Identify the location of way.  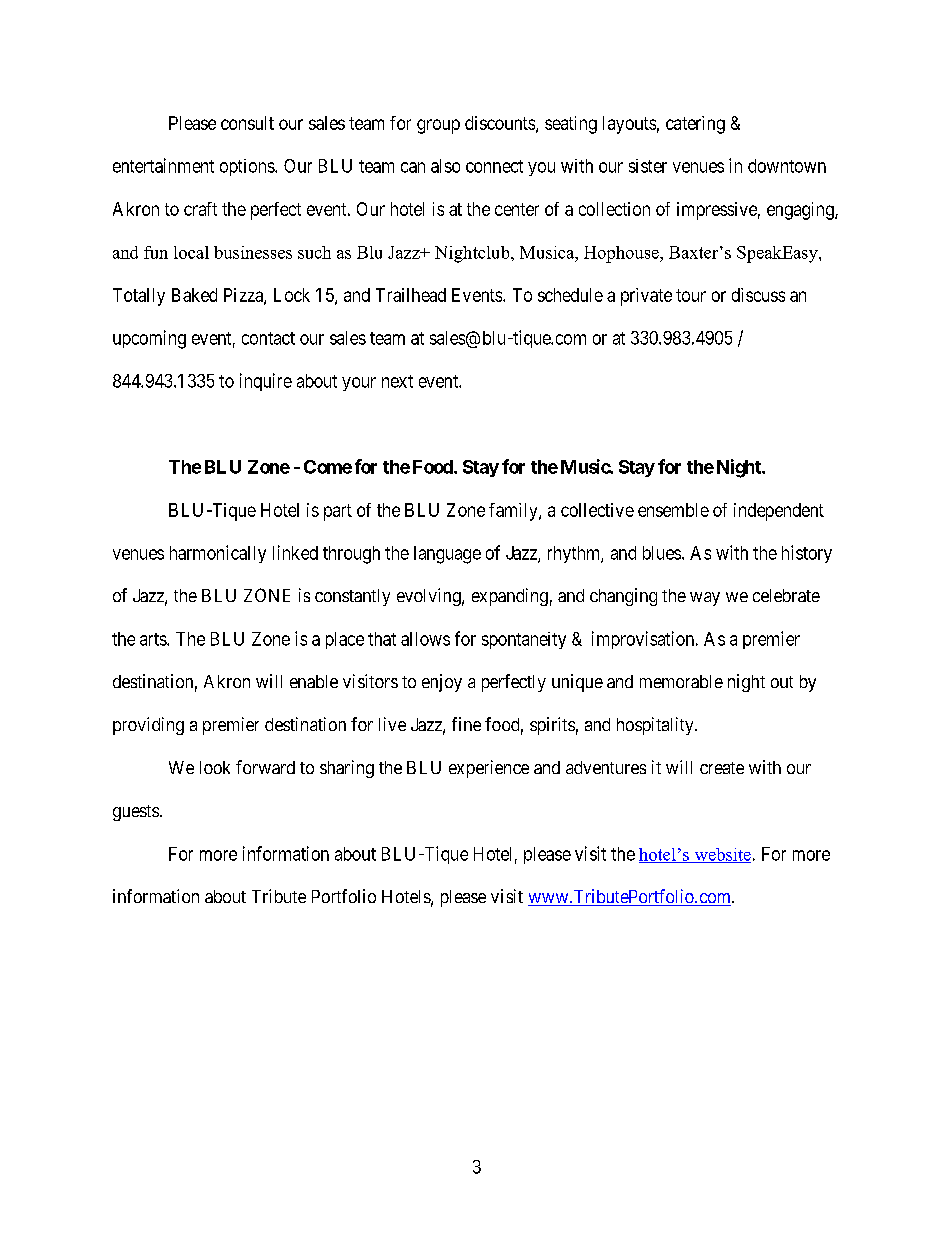
(705, 599).
